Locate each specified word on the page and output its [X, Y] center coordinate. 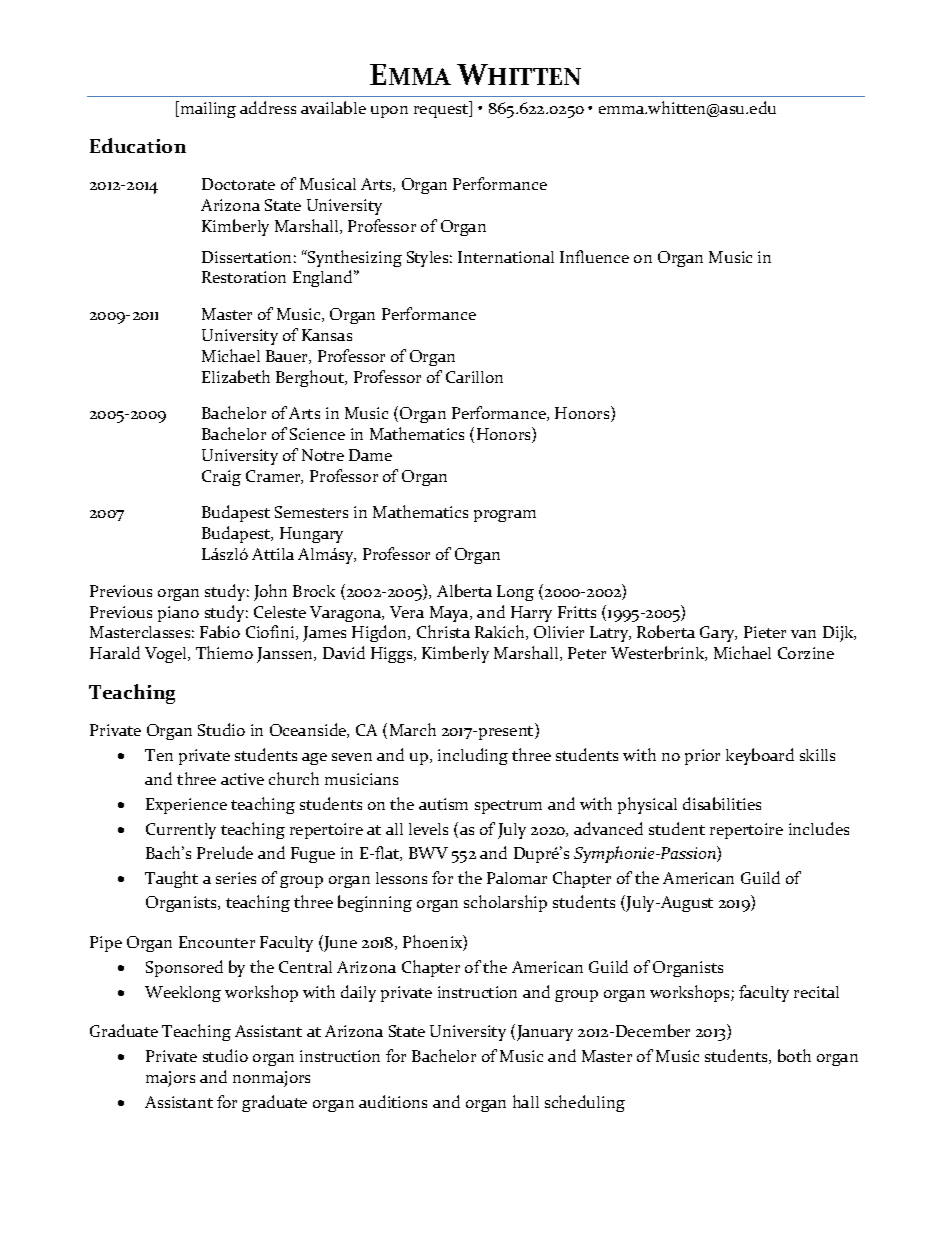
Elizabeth [236, 376]
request [442, 111]
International [506, 257]
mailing [207, 109]
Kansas [327, 335]
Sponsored [184, 968]
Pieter [765, 632]
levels [428, 829]
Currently [181, 831]
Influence [594, 256]
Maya [450, 614]
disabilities [722, 803]
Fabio [220, 631]
